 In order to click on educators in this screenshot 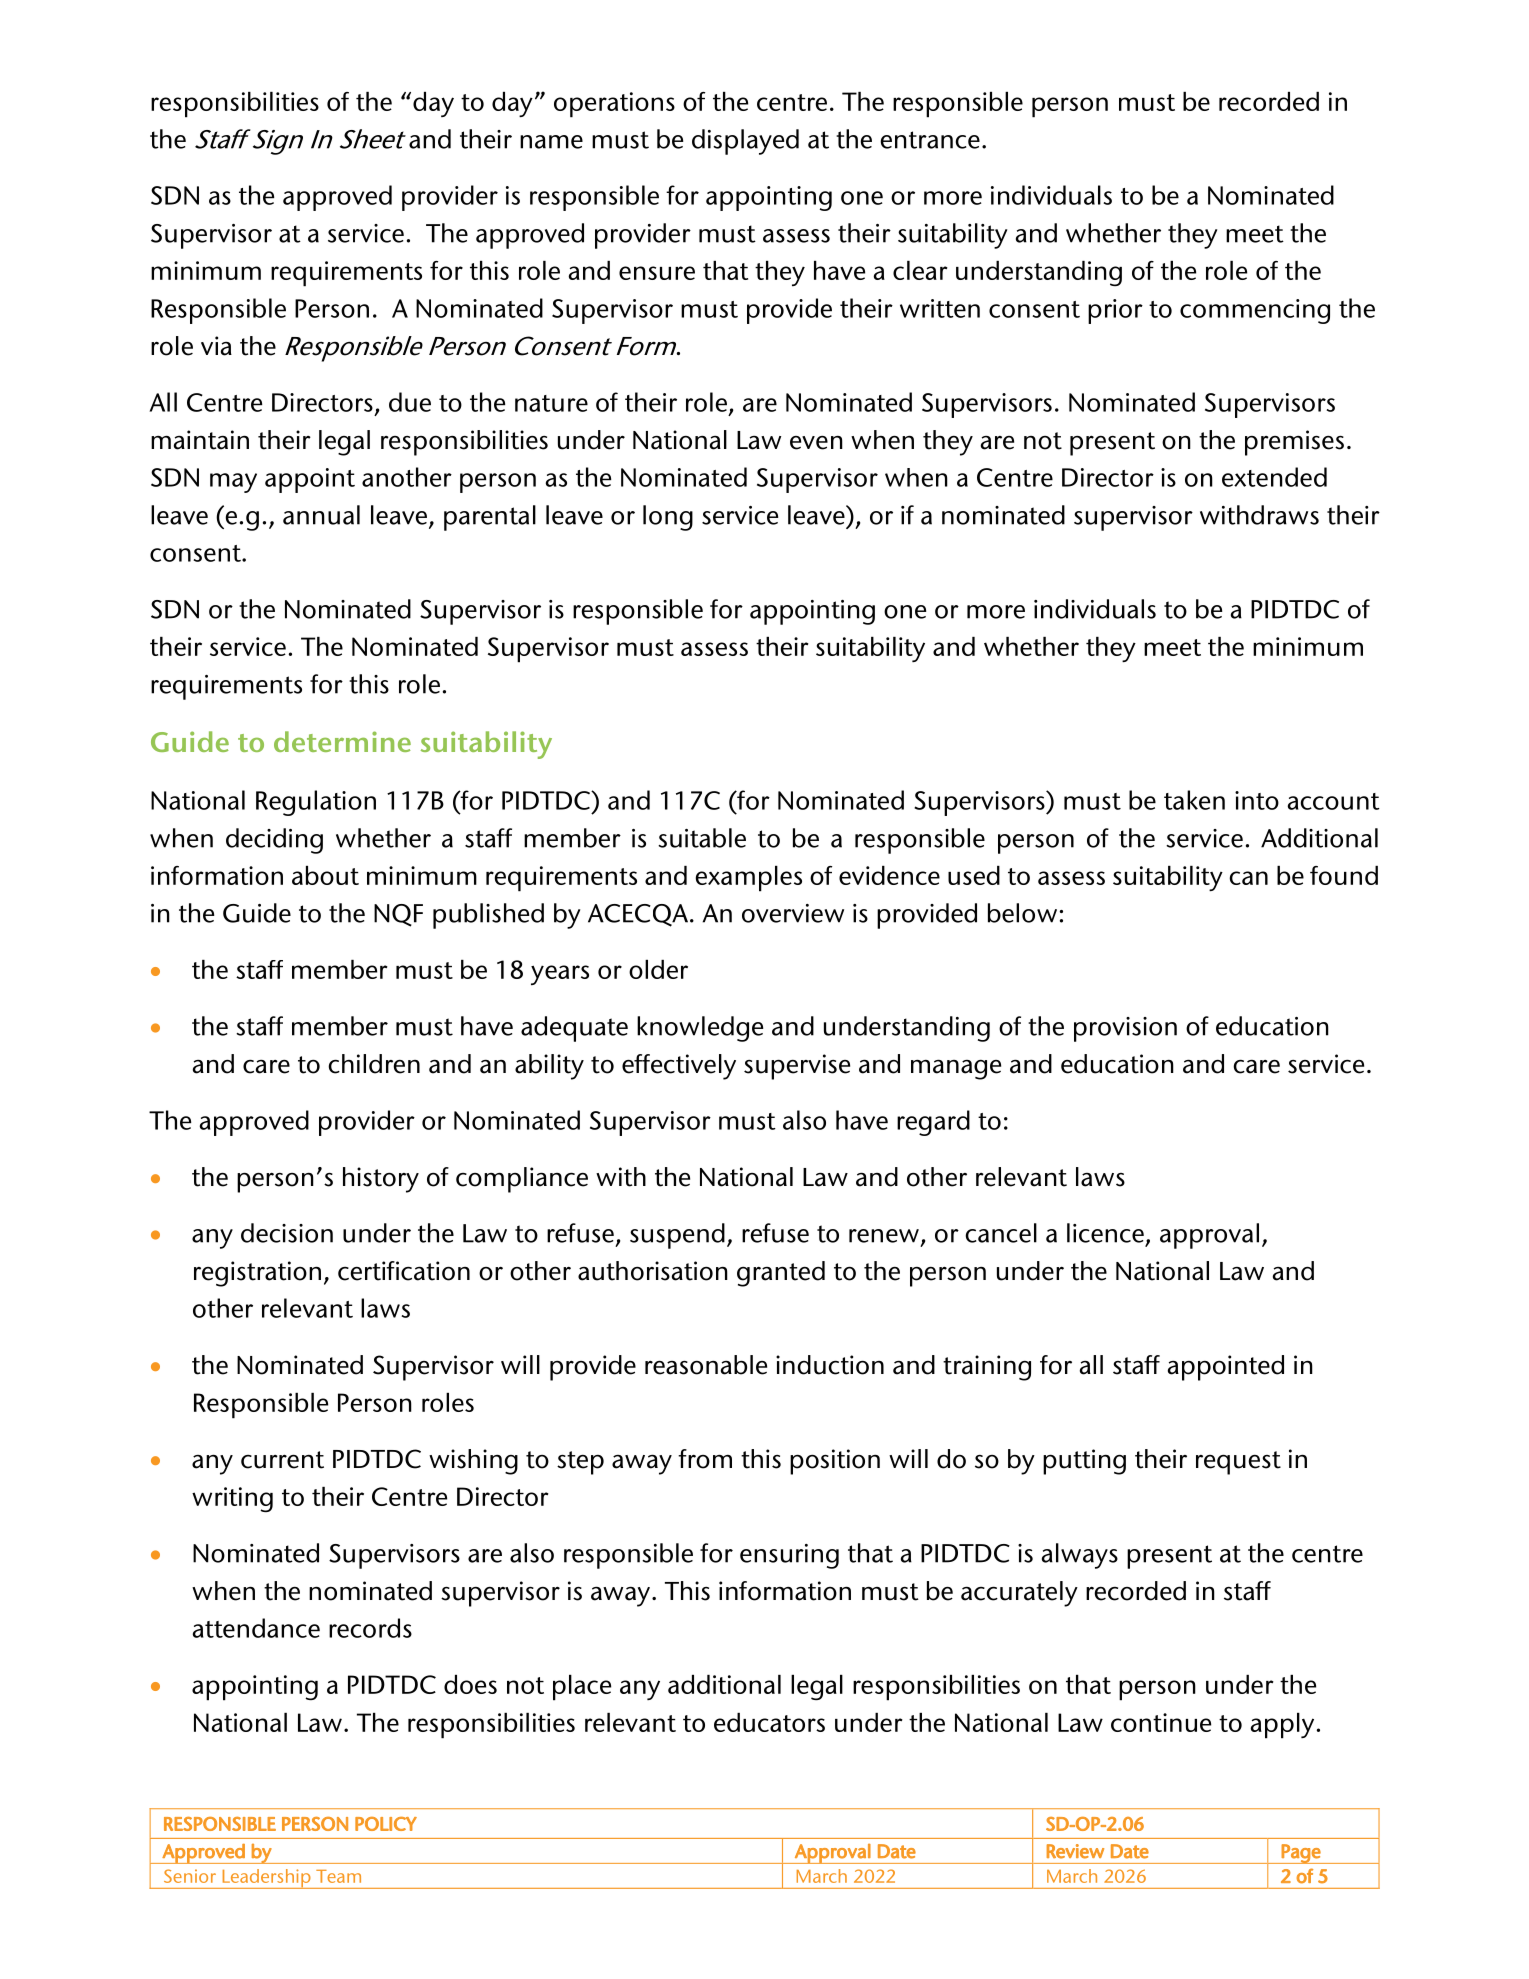, I will do `click(769, 1722)`.
